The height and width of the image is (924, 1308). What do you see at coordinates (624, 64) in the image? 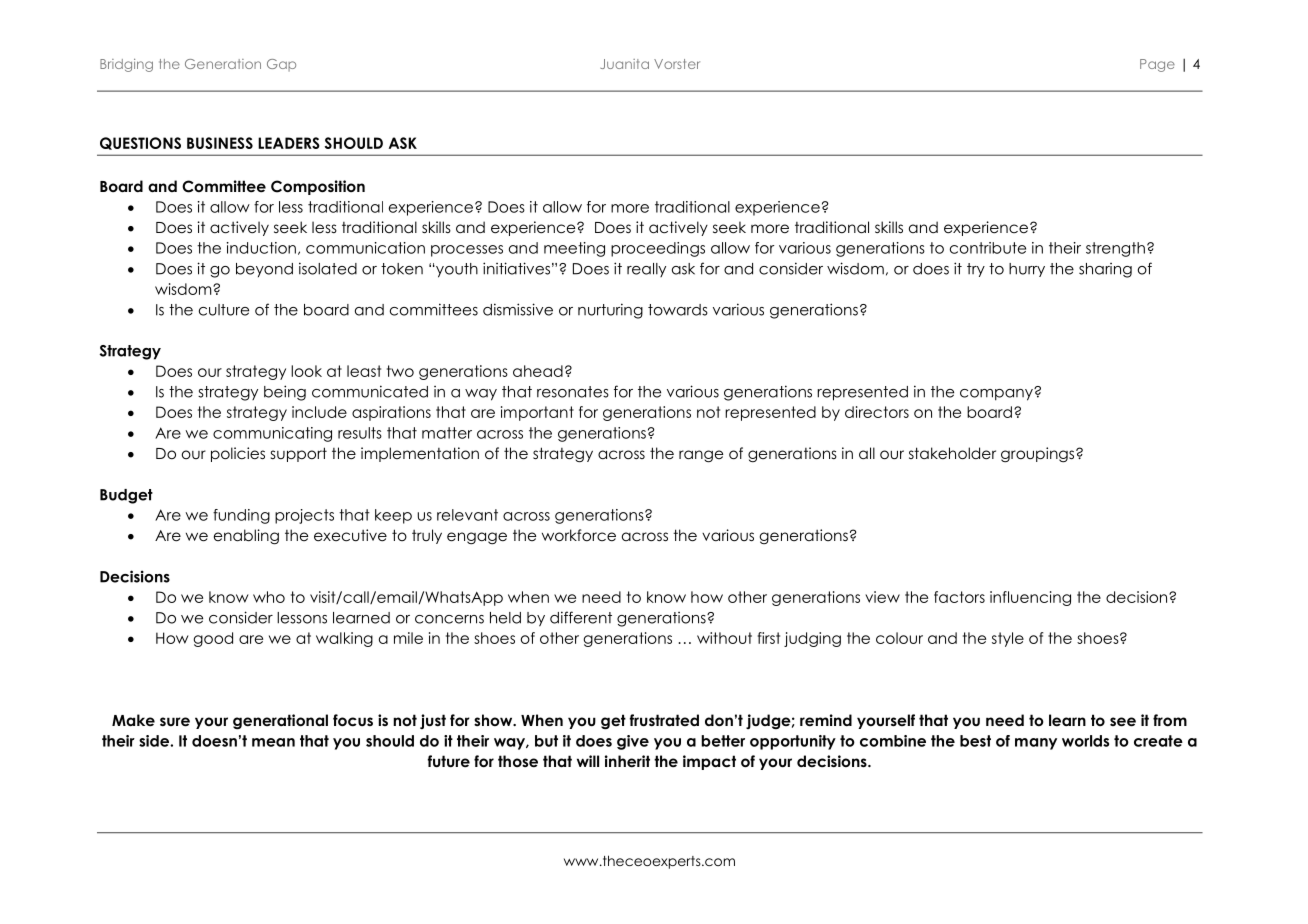
I see `Juanita` at bounding box center [624, 64].
